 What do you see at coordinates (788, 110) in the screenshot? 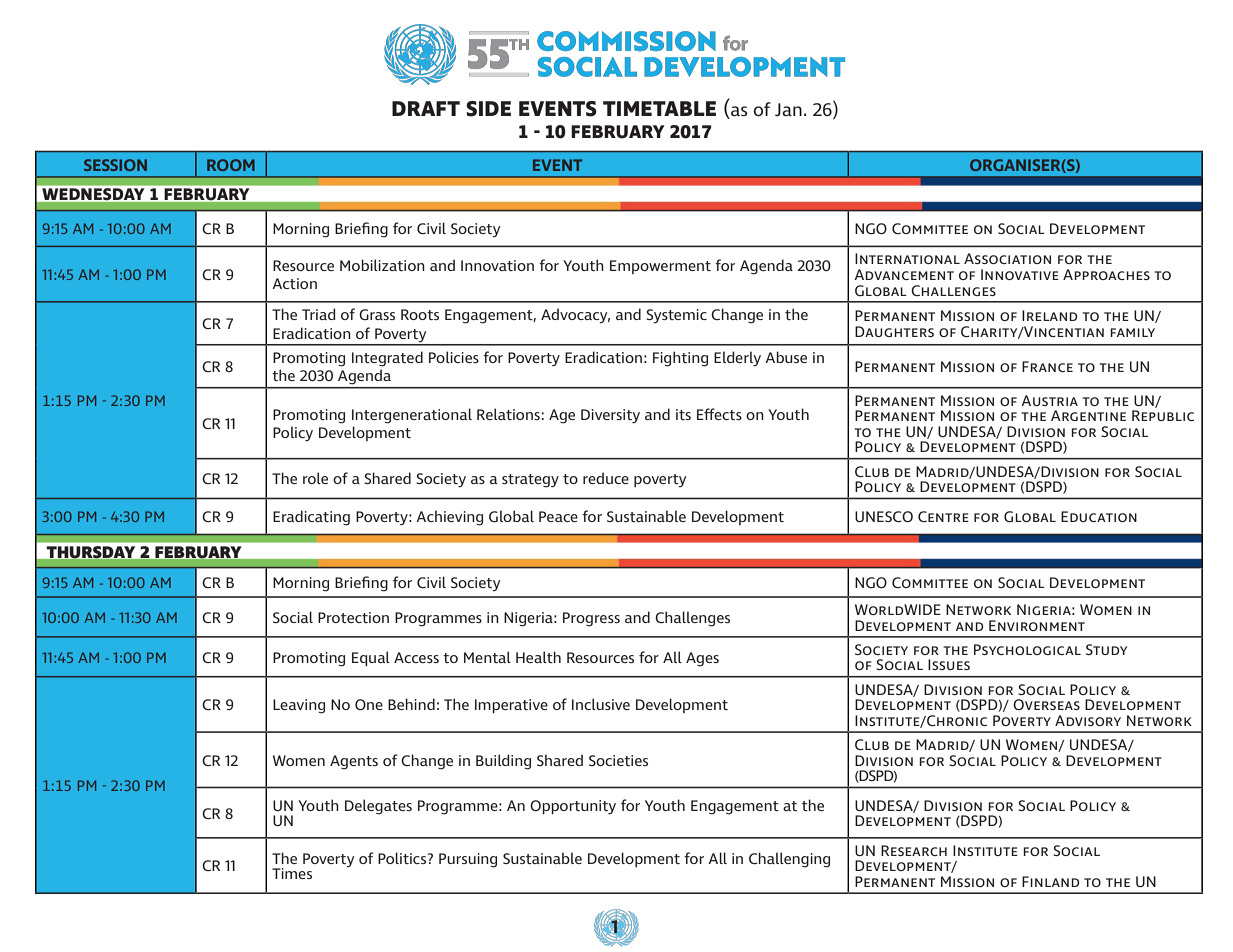
I see `Jan` at bounding box center [788, 110].
